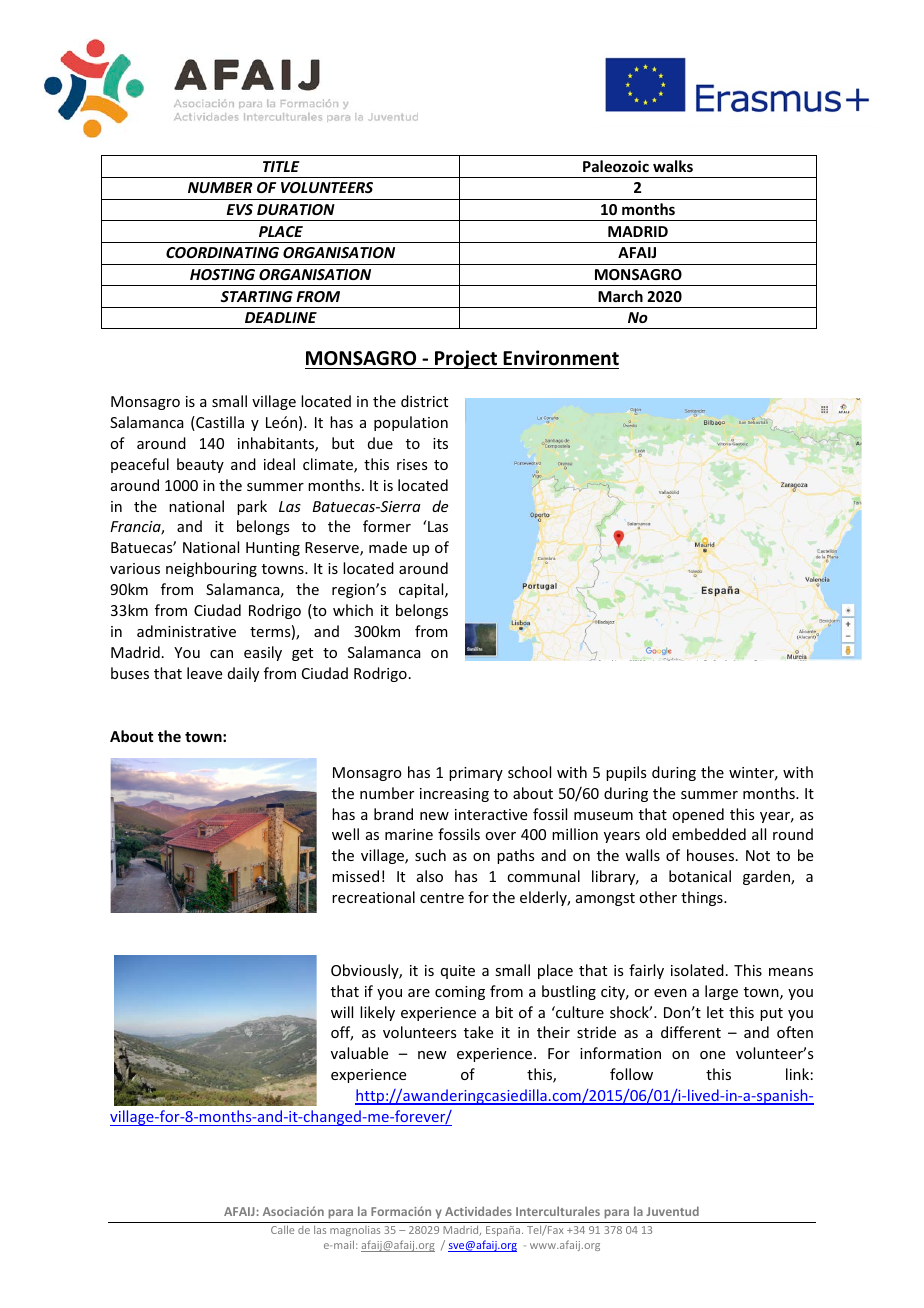  Describe the element at coordinates (631, 1074) in the image. I see `follow` at that location.
